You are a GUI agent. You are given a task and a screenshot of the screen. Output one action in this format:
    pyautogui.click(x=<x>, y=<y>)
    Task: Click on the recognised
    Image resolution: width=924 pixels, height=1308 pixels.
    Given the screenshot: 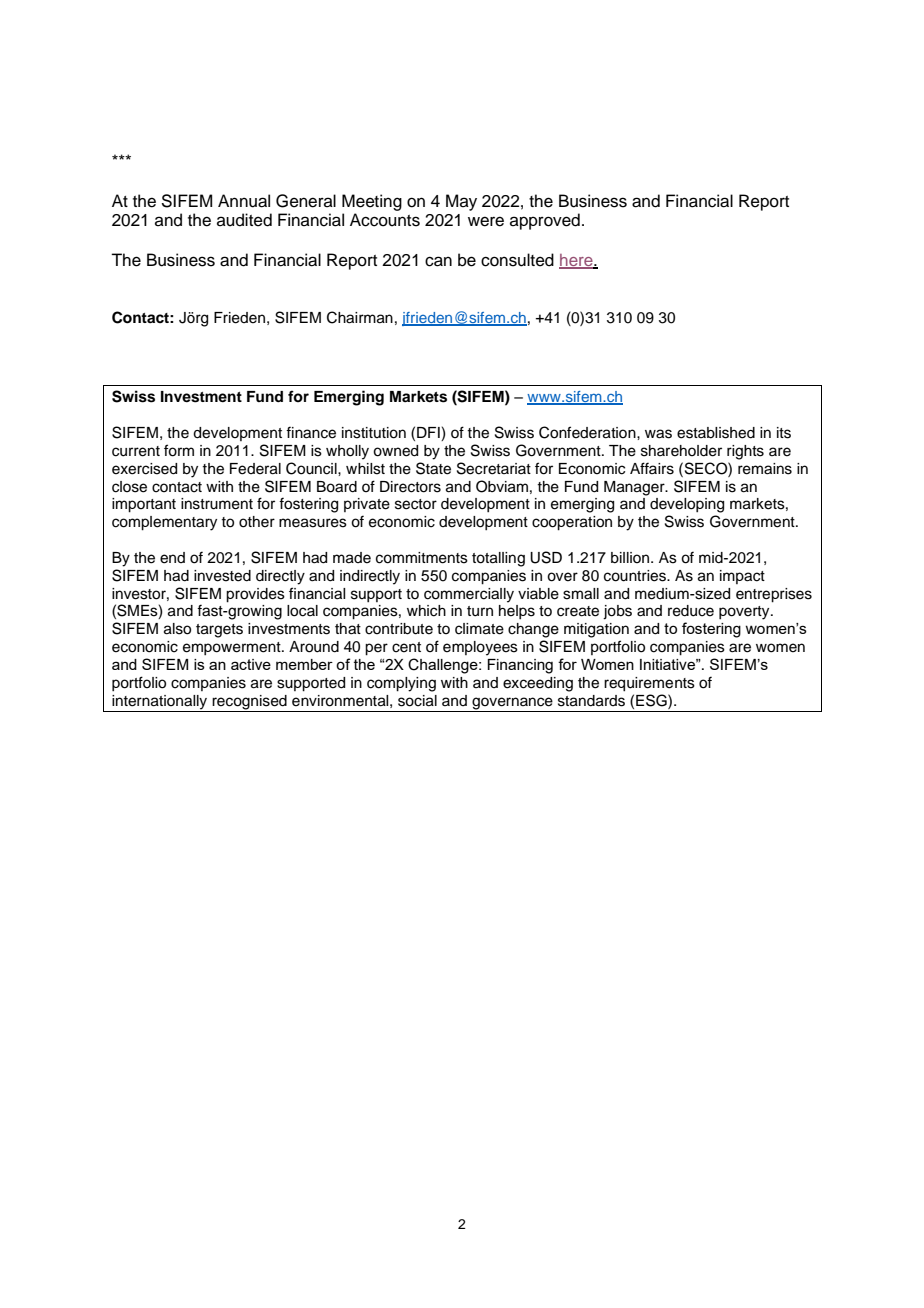 What is the action you would take?
    pyautogui.click(x=250, y=703)
